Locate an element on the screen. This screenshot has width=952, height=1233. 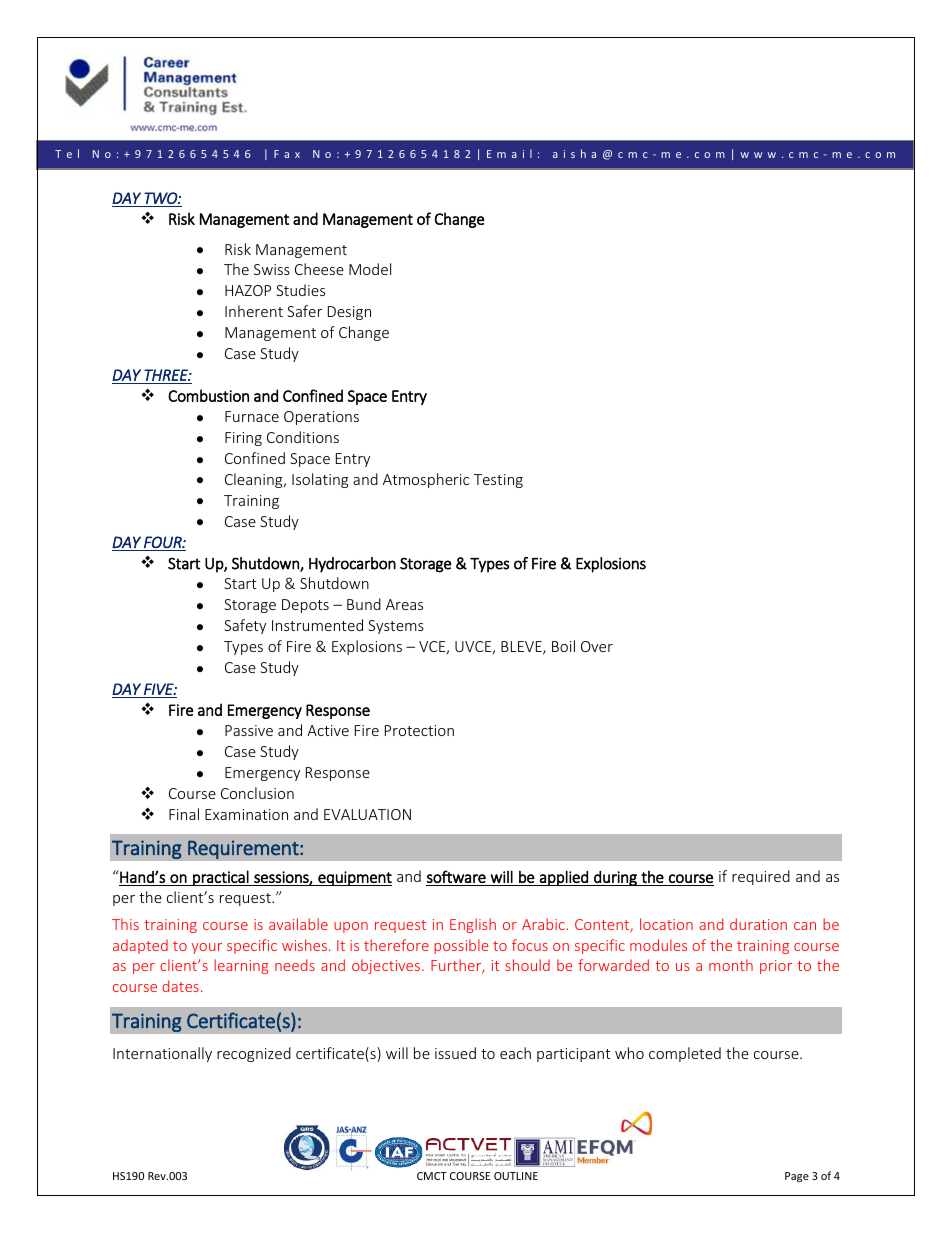
your is located at coordinates (206, 948).
